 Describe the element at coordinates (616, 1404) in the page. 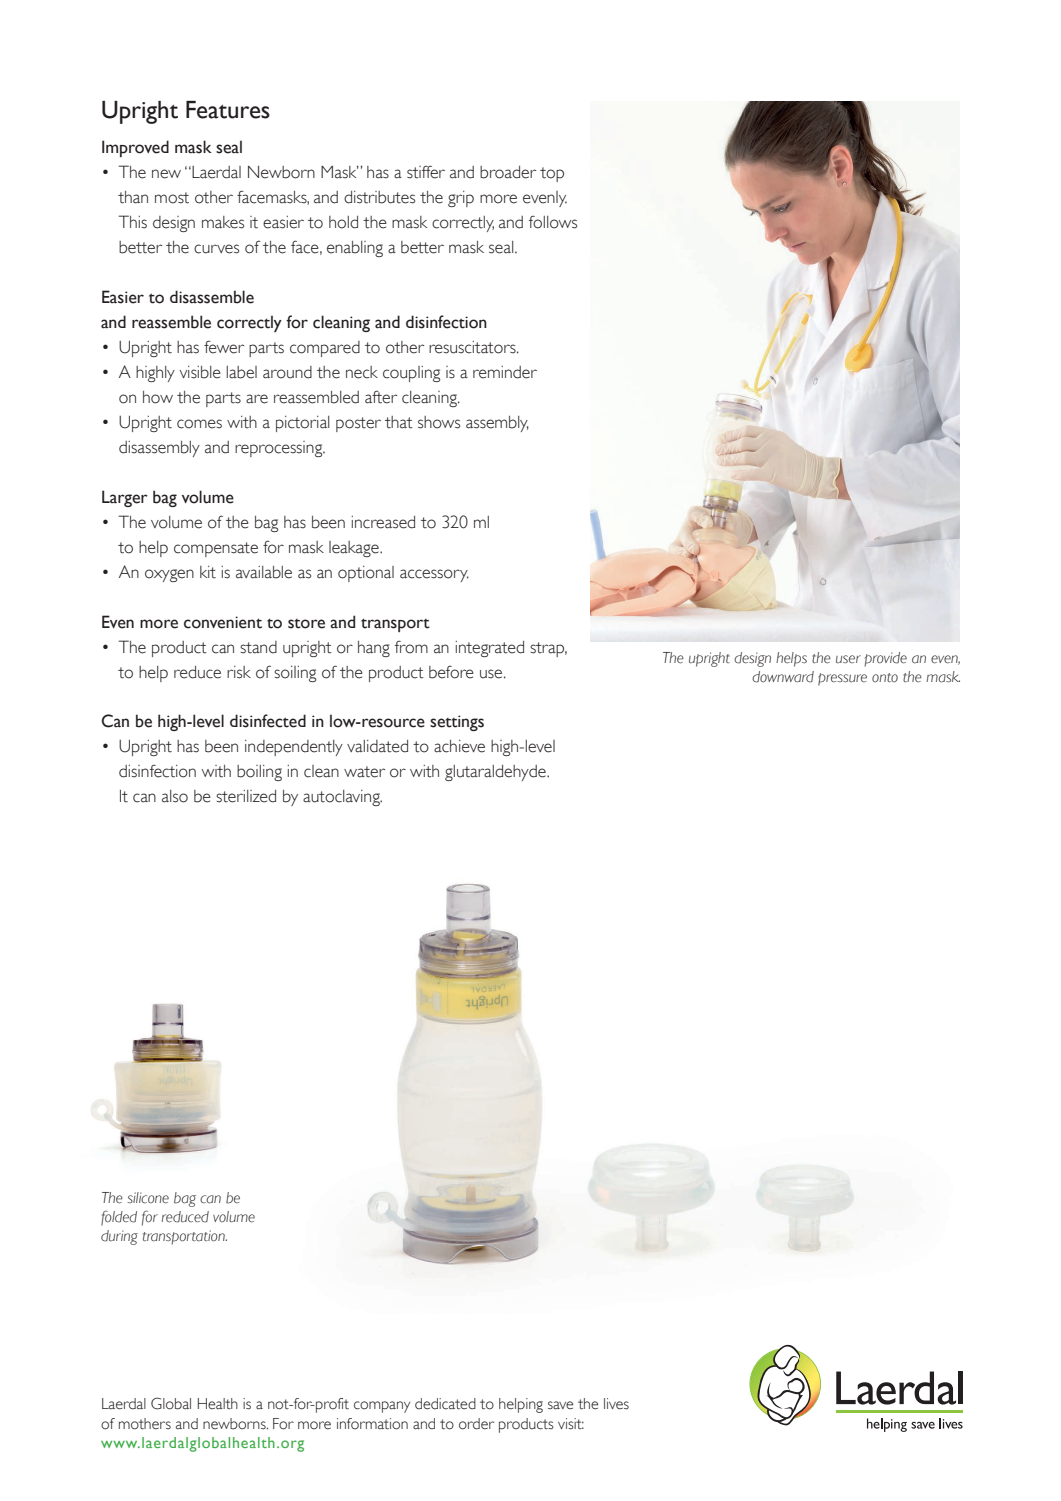

I see `lives` at that location.
